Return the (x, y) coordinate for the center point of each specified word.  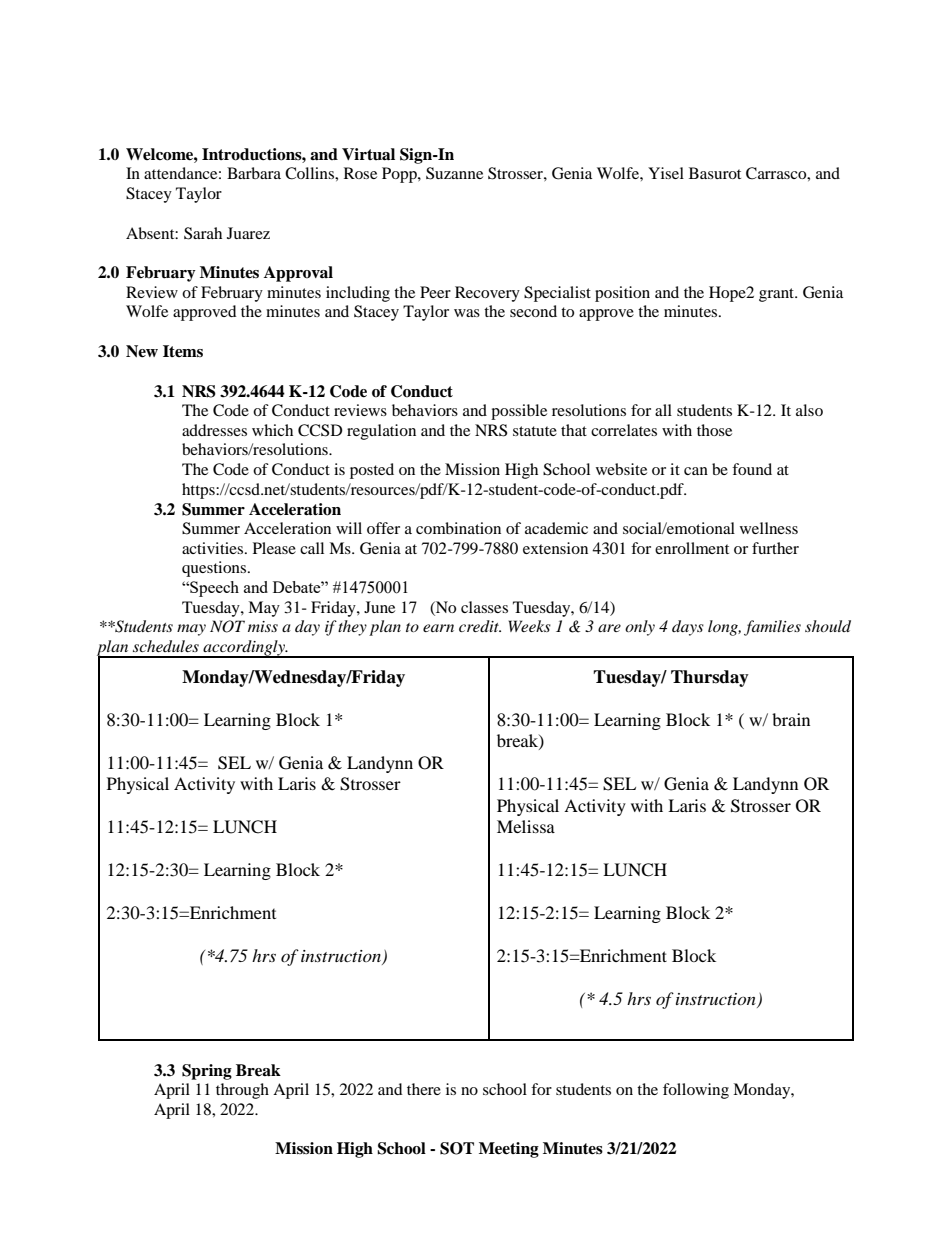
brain (791, 719)
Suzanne (454, 173)
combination (458, 528)
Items (183, 351)
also (809, 410)
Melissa (526, 826)
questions (215, 569)
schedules (166, 646)
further (775, 548)
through (242, 1091)
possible (519, 412)
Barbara (254, 173)
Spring (207, 1072)
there (424, 1089)
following (696, 1091)
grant (777, 295)
